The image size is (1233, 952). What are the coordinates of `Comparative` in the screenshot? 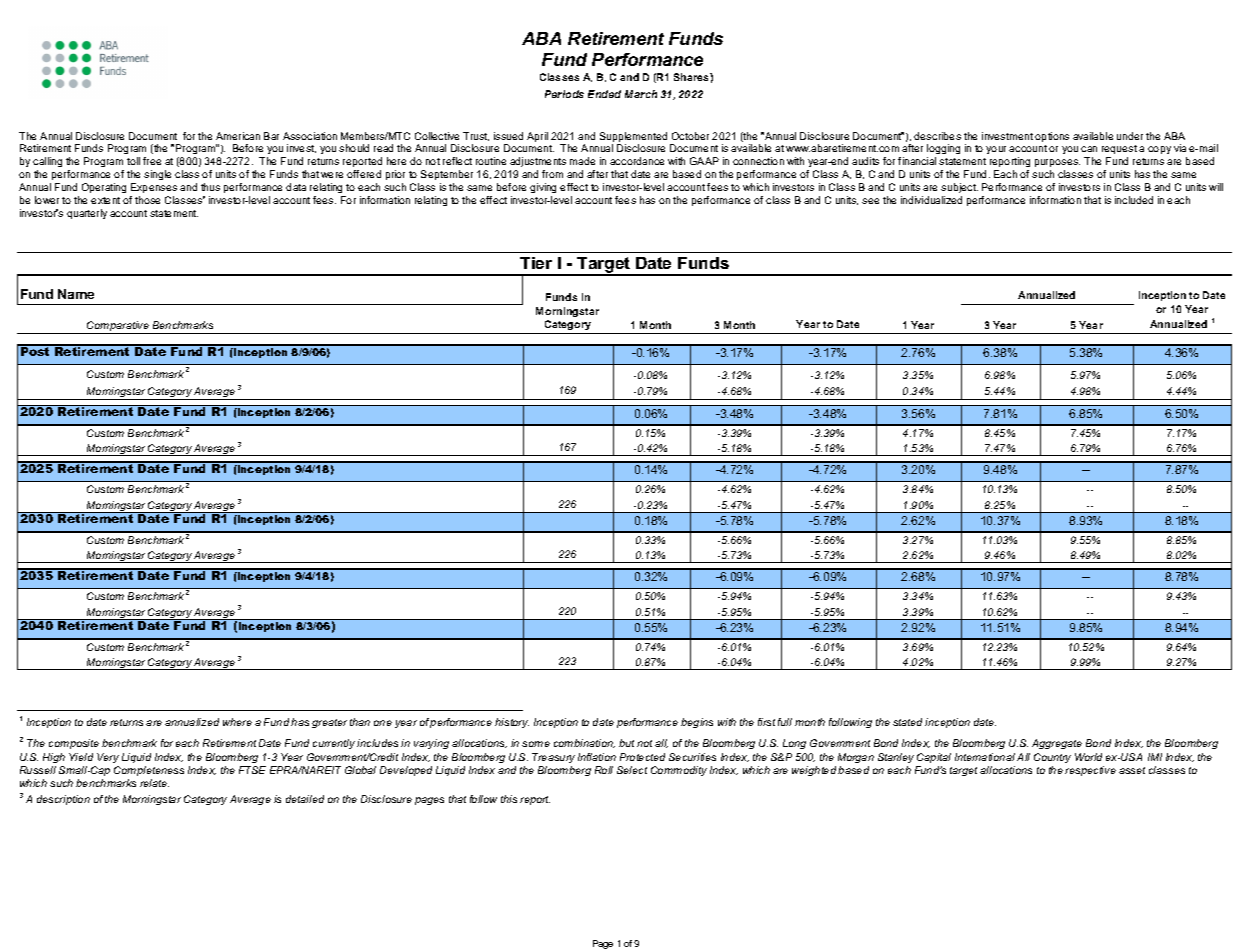 It's located at (118, 327).
